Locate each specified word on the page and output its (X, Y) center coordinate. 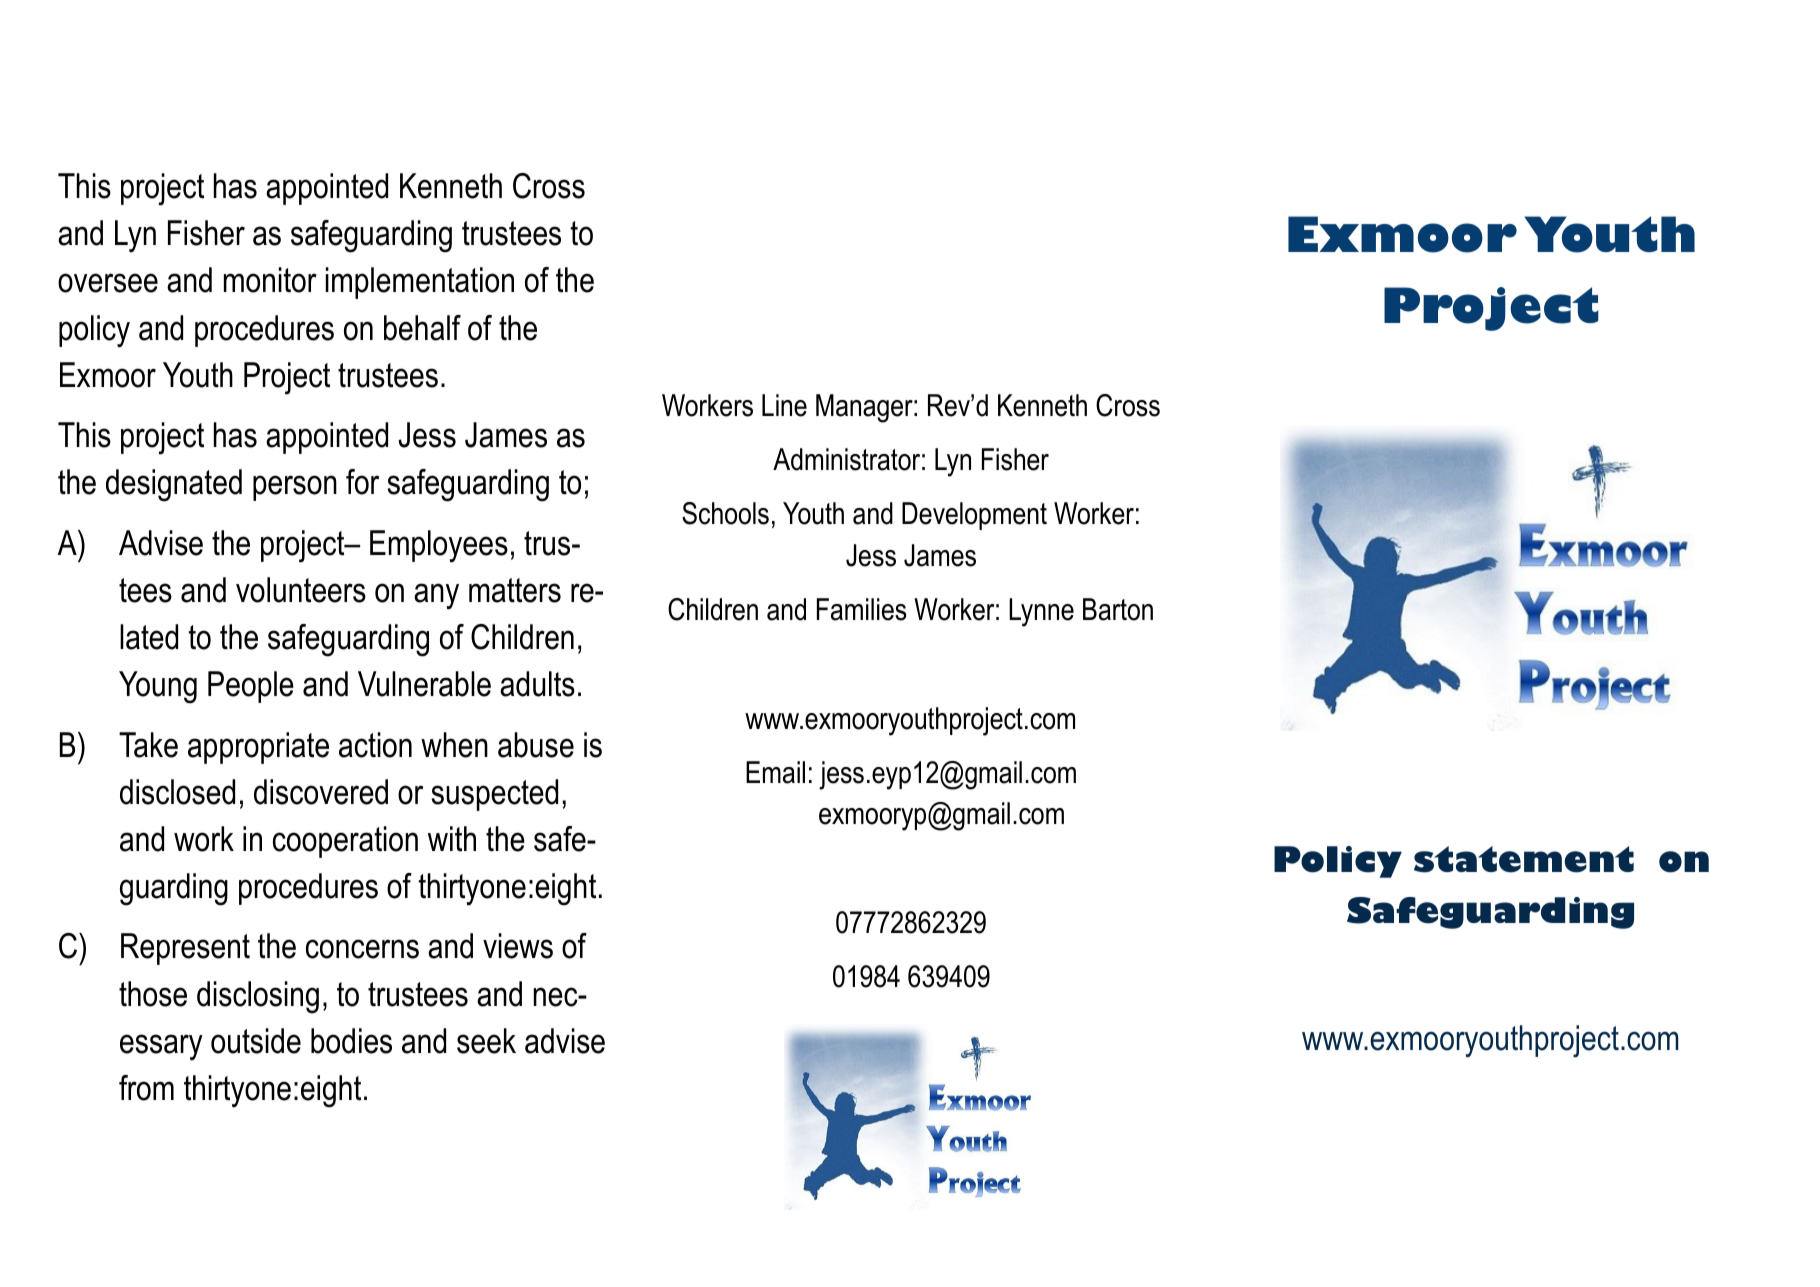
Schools (725, 513)
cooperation (345, 842)
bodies (351, 1041)
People (251, 687)
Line (784, 405)
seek (486, 1041)
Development (974, 516)
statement (1524, 859)
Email (775, 772)
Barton (1118, 609)
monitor (270, 280)
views (518, 946)
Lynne (1041, 612)
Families (862, 609)
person (295, 488)
